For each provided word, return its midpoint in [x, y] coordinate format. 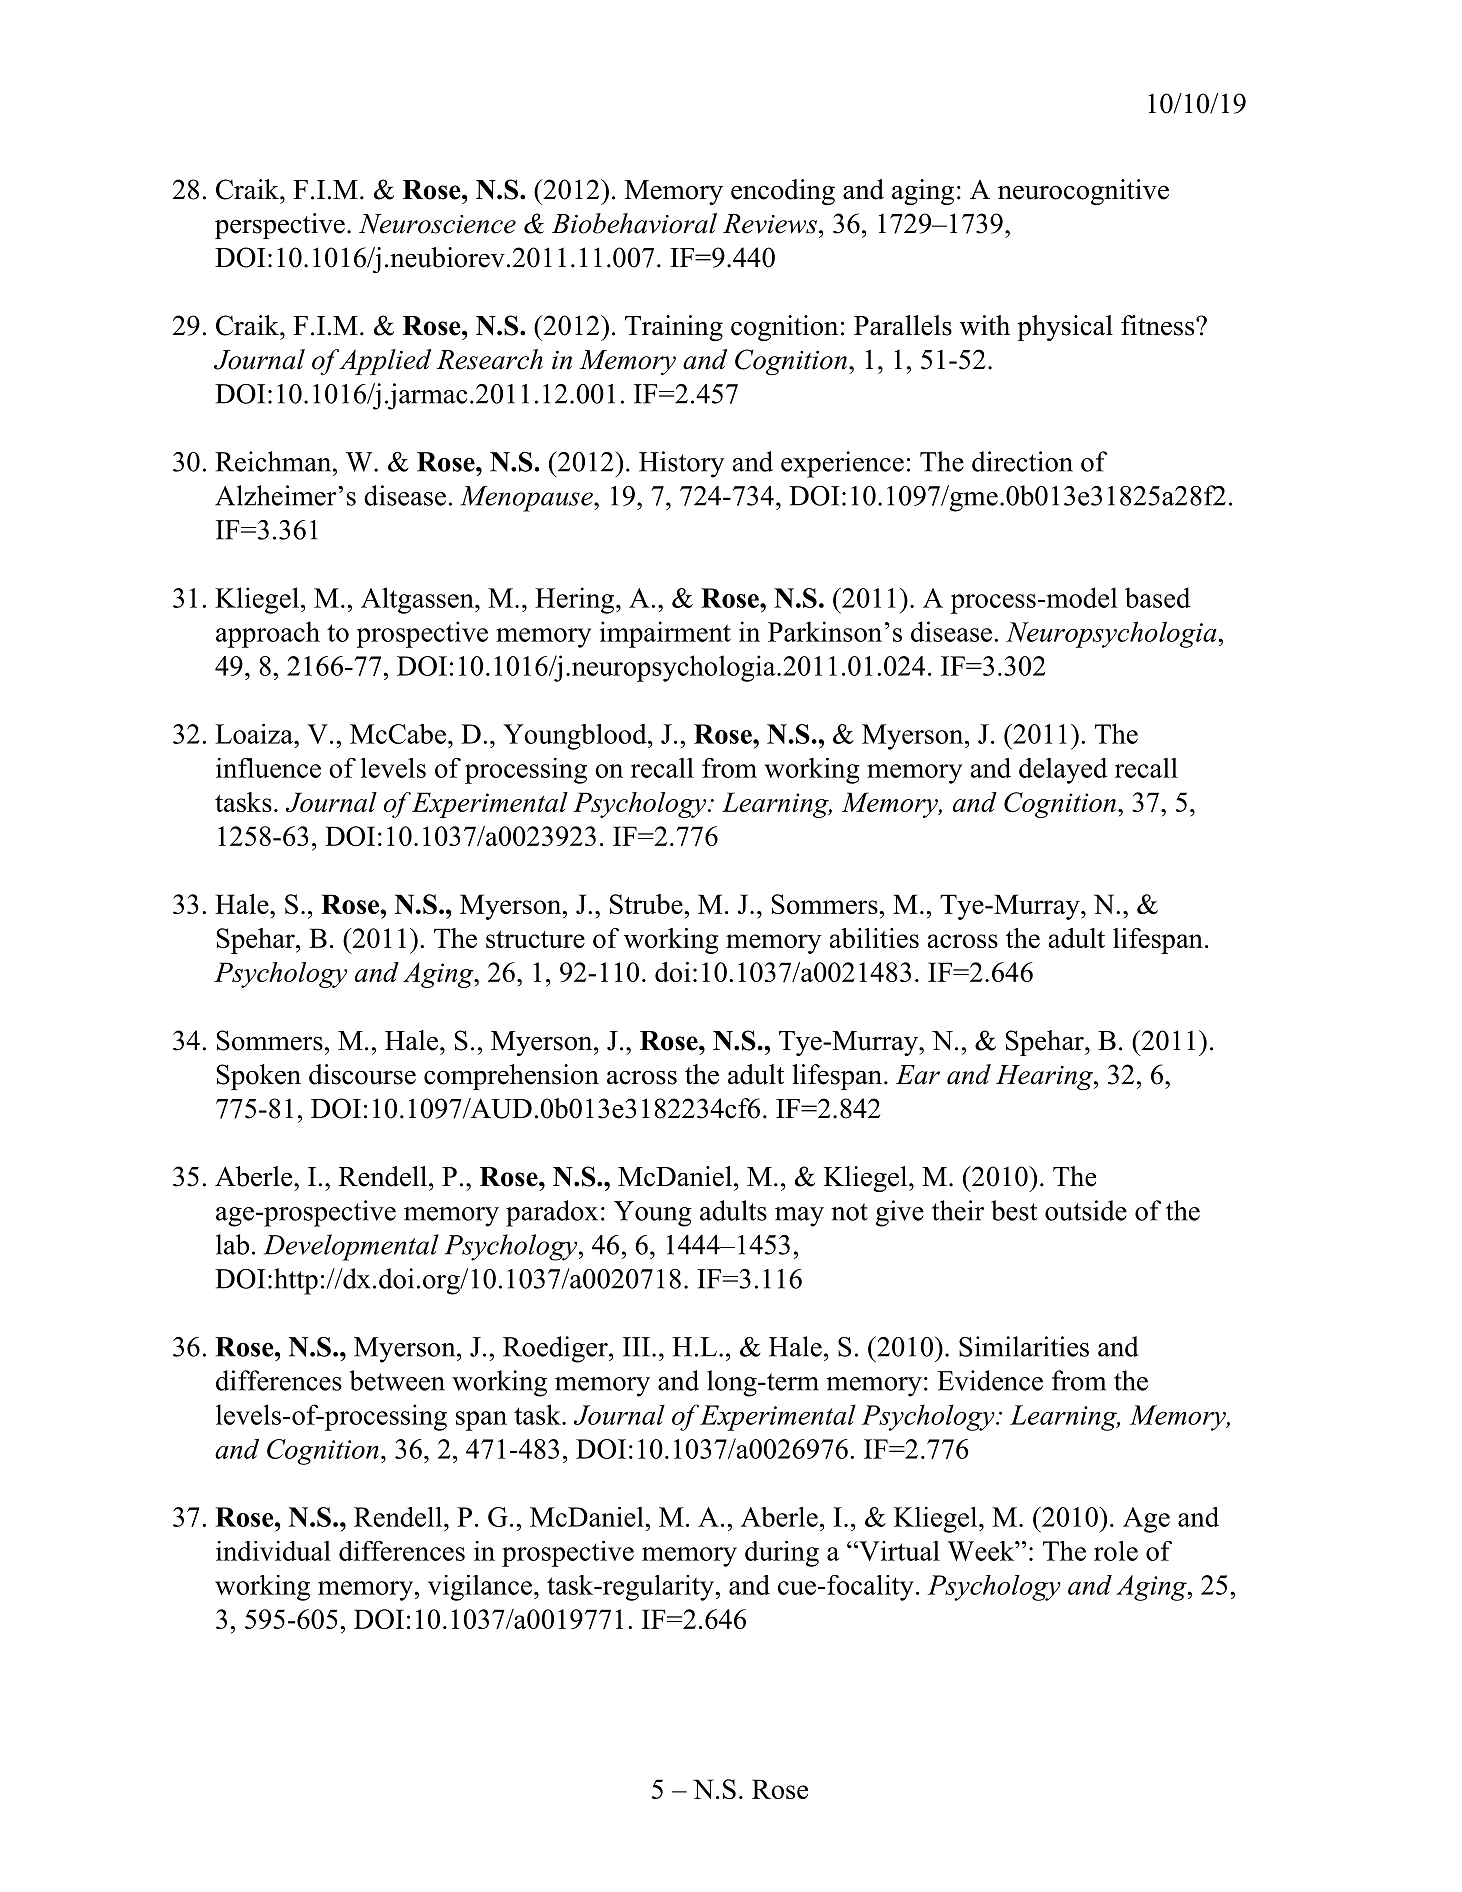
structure [535, 939]
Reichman [273, 461]
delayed [1063, 771]
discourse [362, 1074]
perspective [280, 226]
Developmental [351, 1247]
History [682, 464]
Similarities [1024, 1346]
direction [1022, 461]
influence [268, 768]
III [636, 1347]
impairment [665, 634]
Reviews [770, 224]
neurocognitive [1083, 192]
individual [273, 1551]
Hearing [1045, 1077]
